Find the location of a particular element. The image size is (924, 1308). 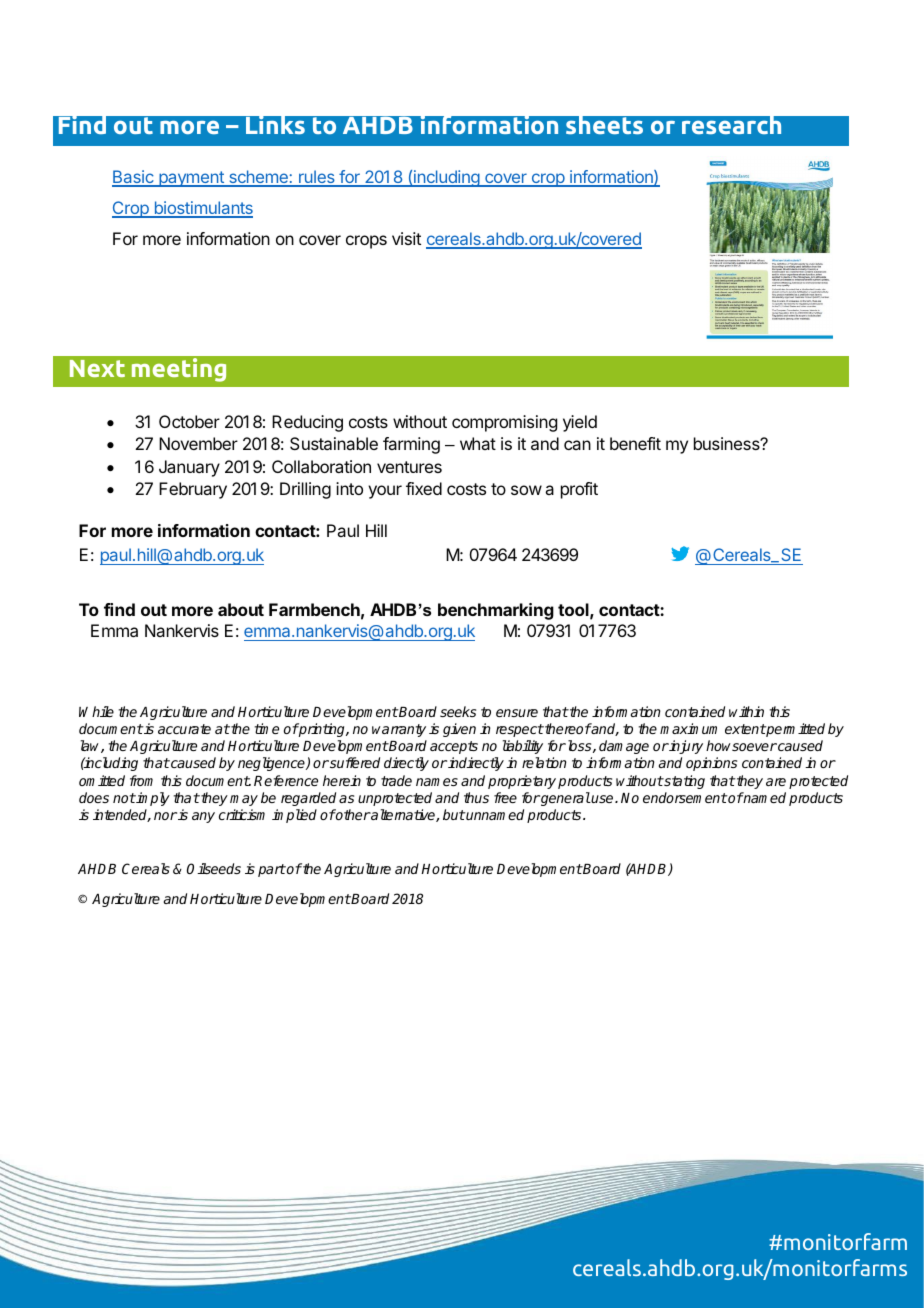

endorsement is located at coordinates (685, 797).
